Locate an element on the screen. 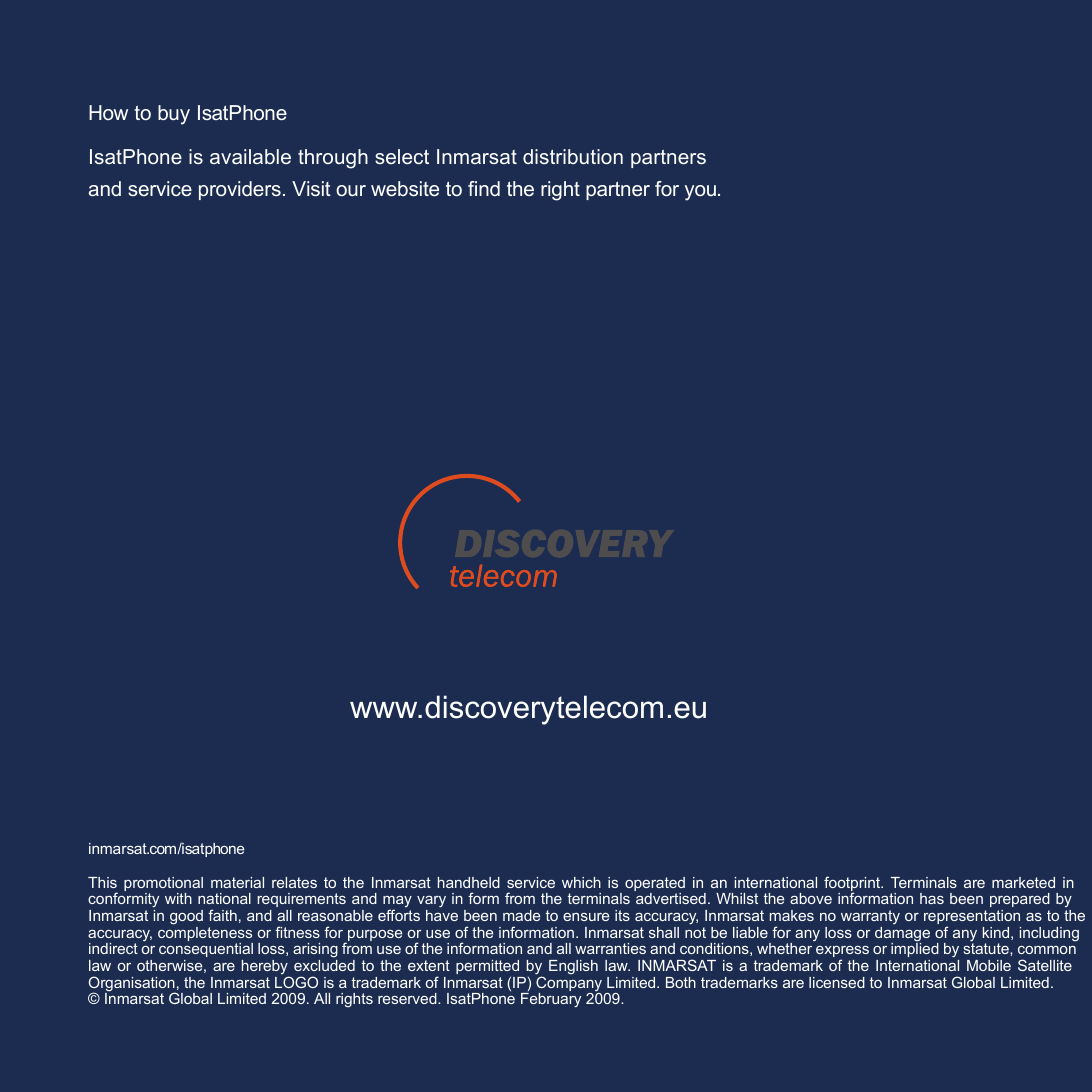  which is located at coordinates (581, 882).
